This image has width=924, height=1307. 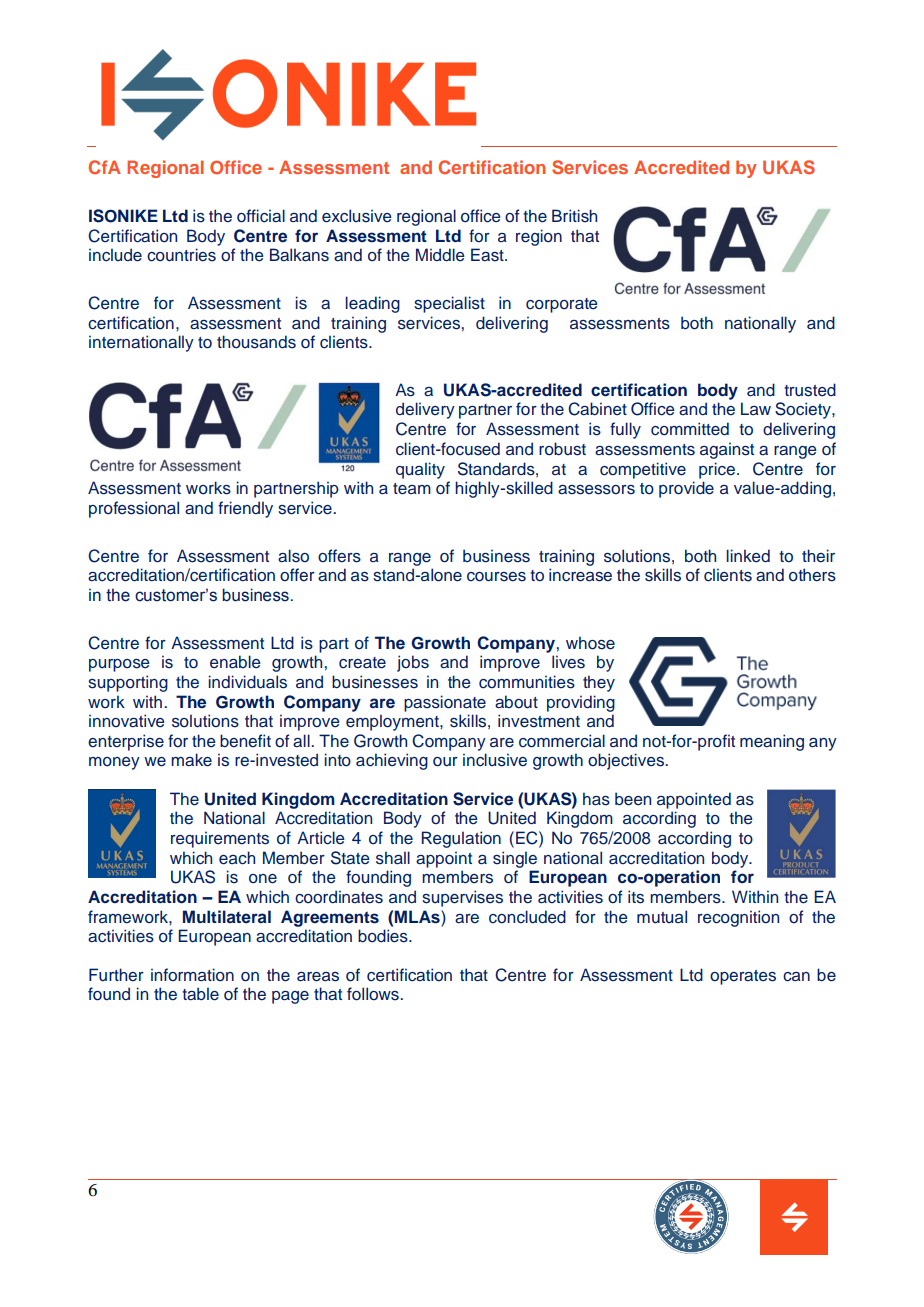 What do you see at coordinates (574, 216) in the image?
I see `British` at bounding box center [574, 216].
